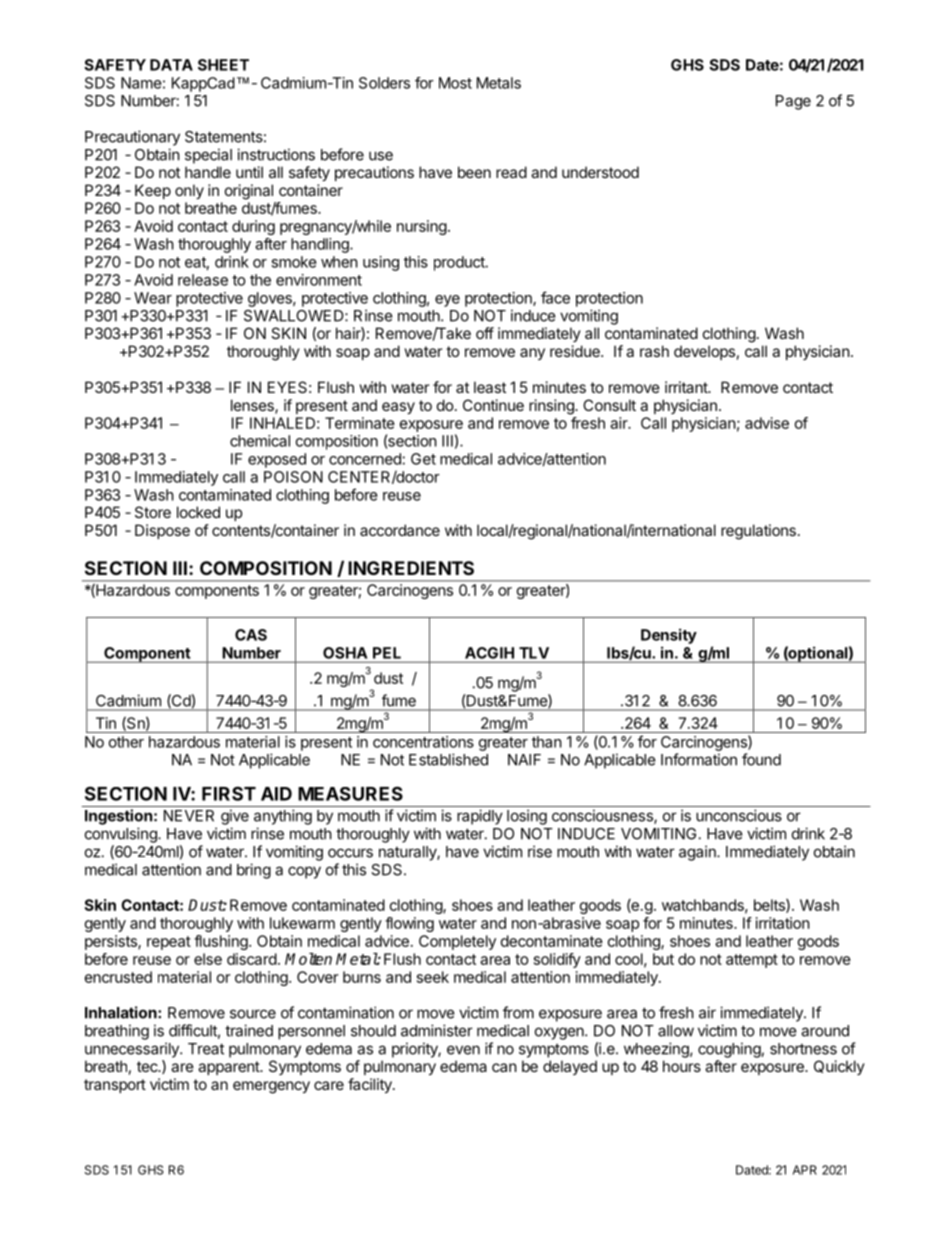  I want to click on Most, so click(455, 83).
